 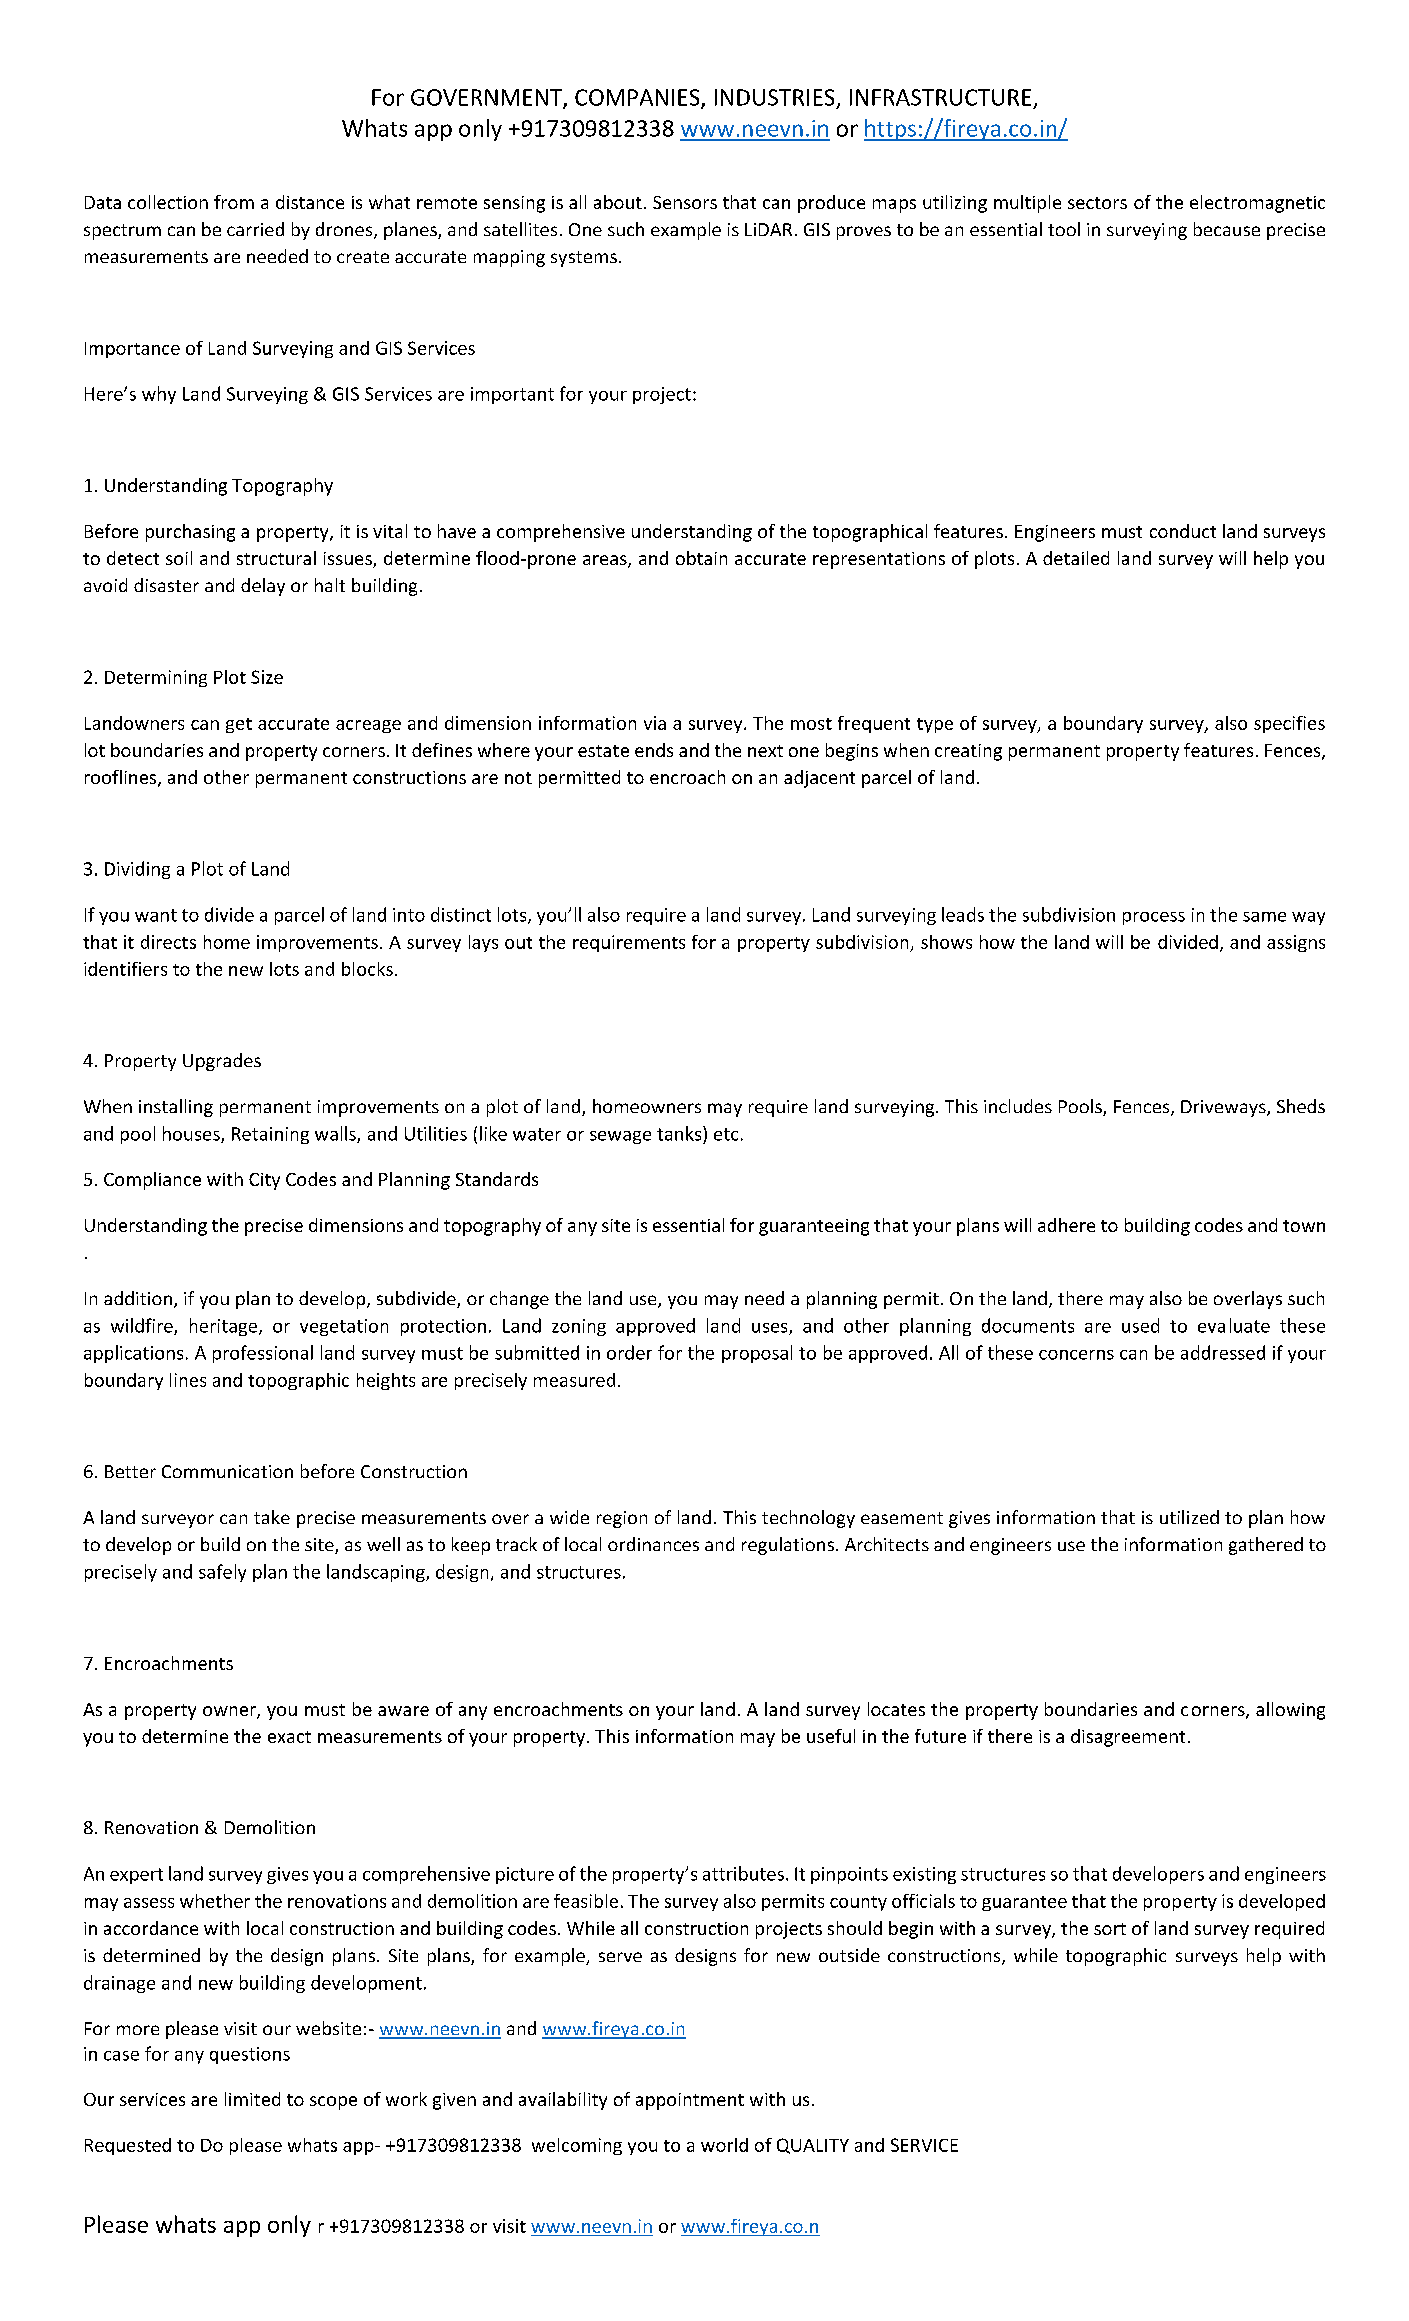 What do you see at coordinates (234, 202) in the screenshot?
I see `from` at bounding box center [234, 202].
